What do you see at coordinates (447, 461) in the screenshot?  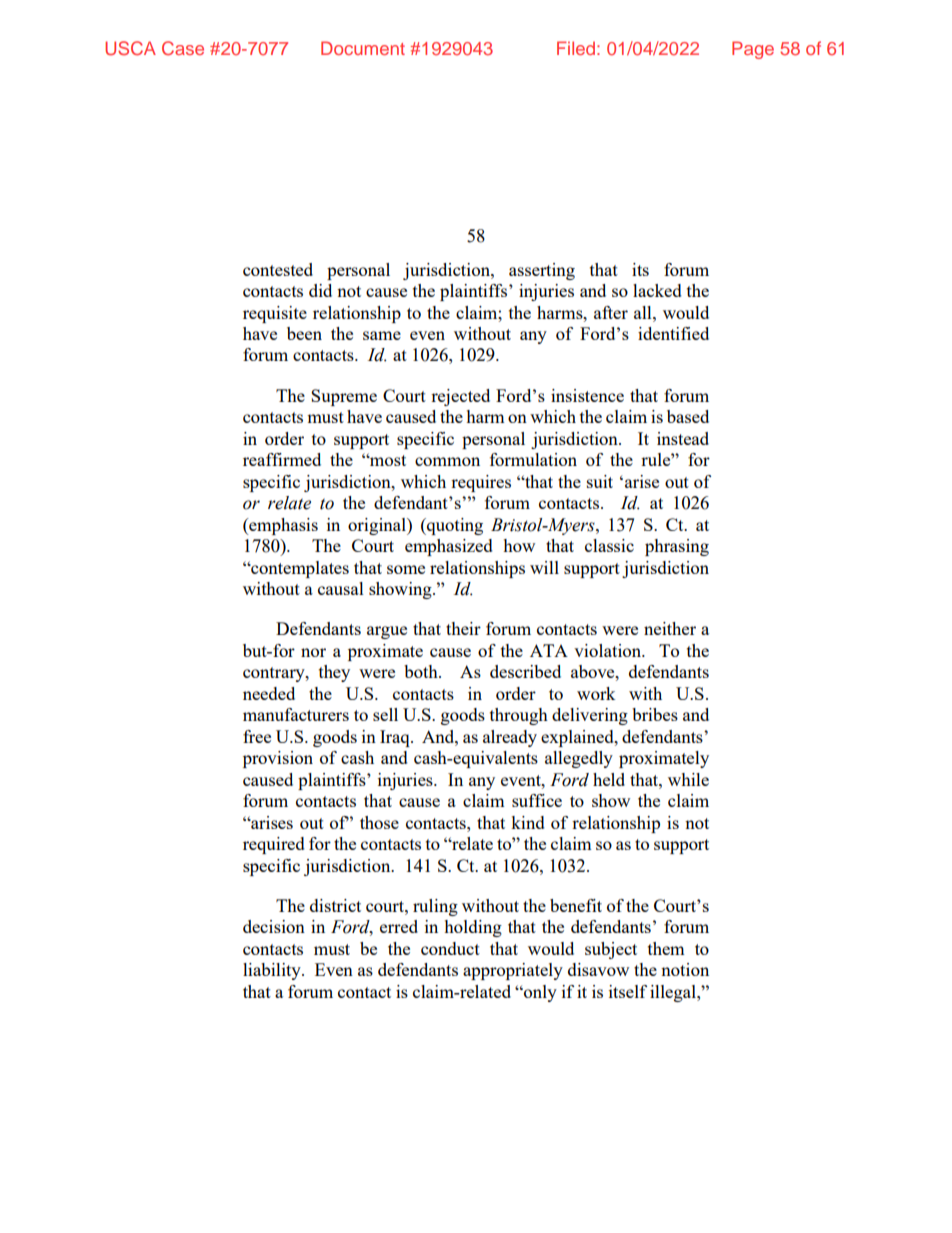 I see `common` at bounding box center [447, 461].
